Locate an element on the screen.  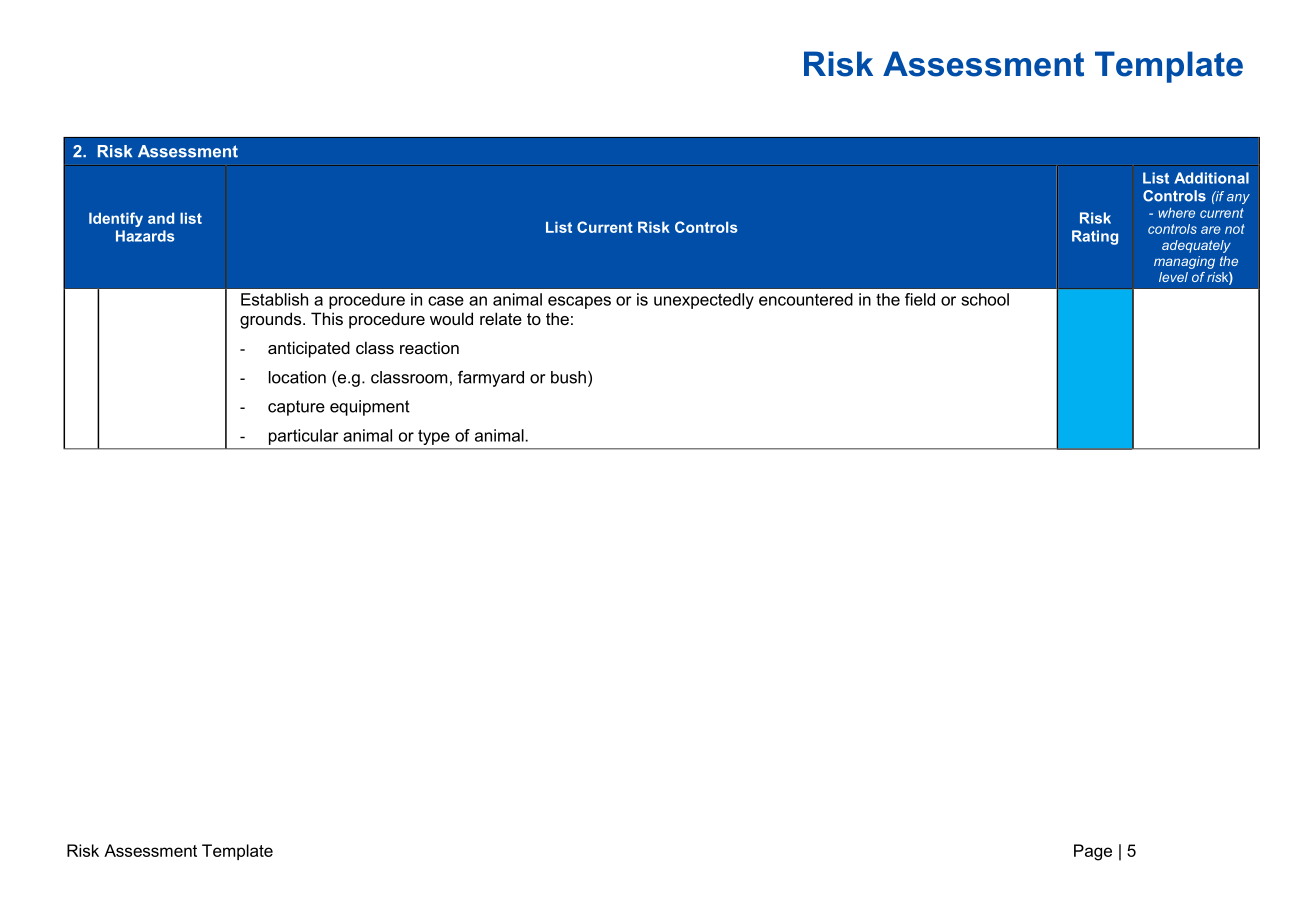
particular is located at coordinates (304, 437).
